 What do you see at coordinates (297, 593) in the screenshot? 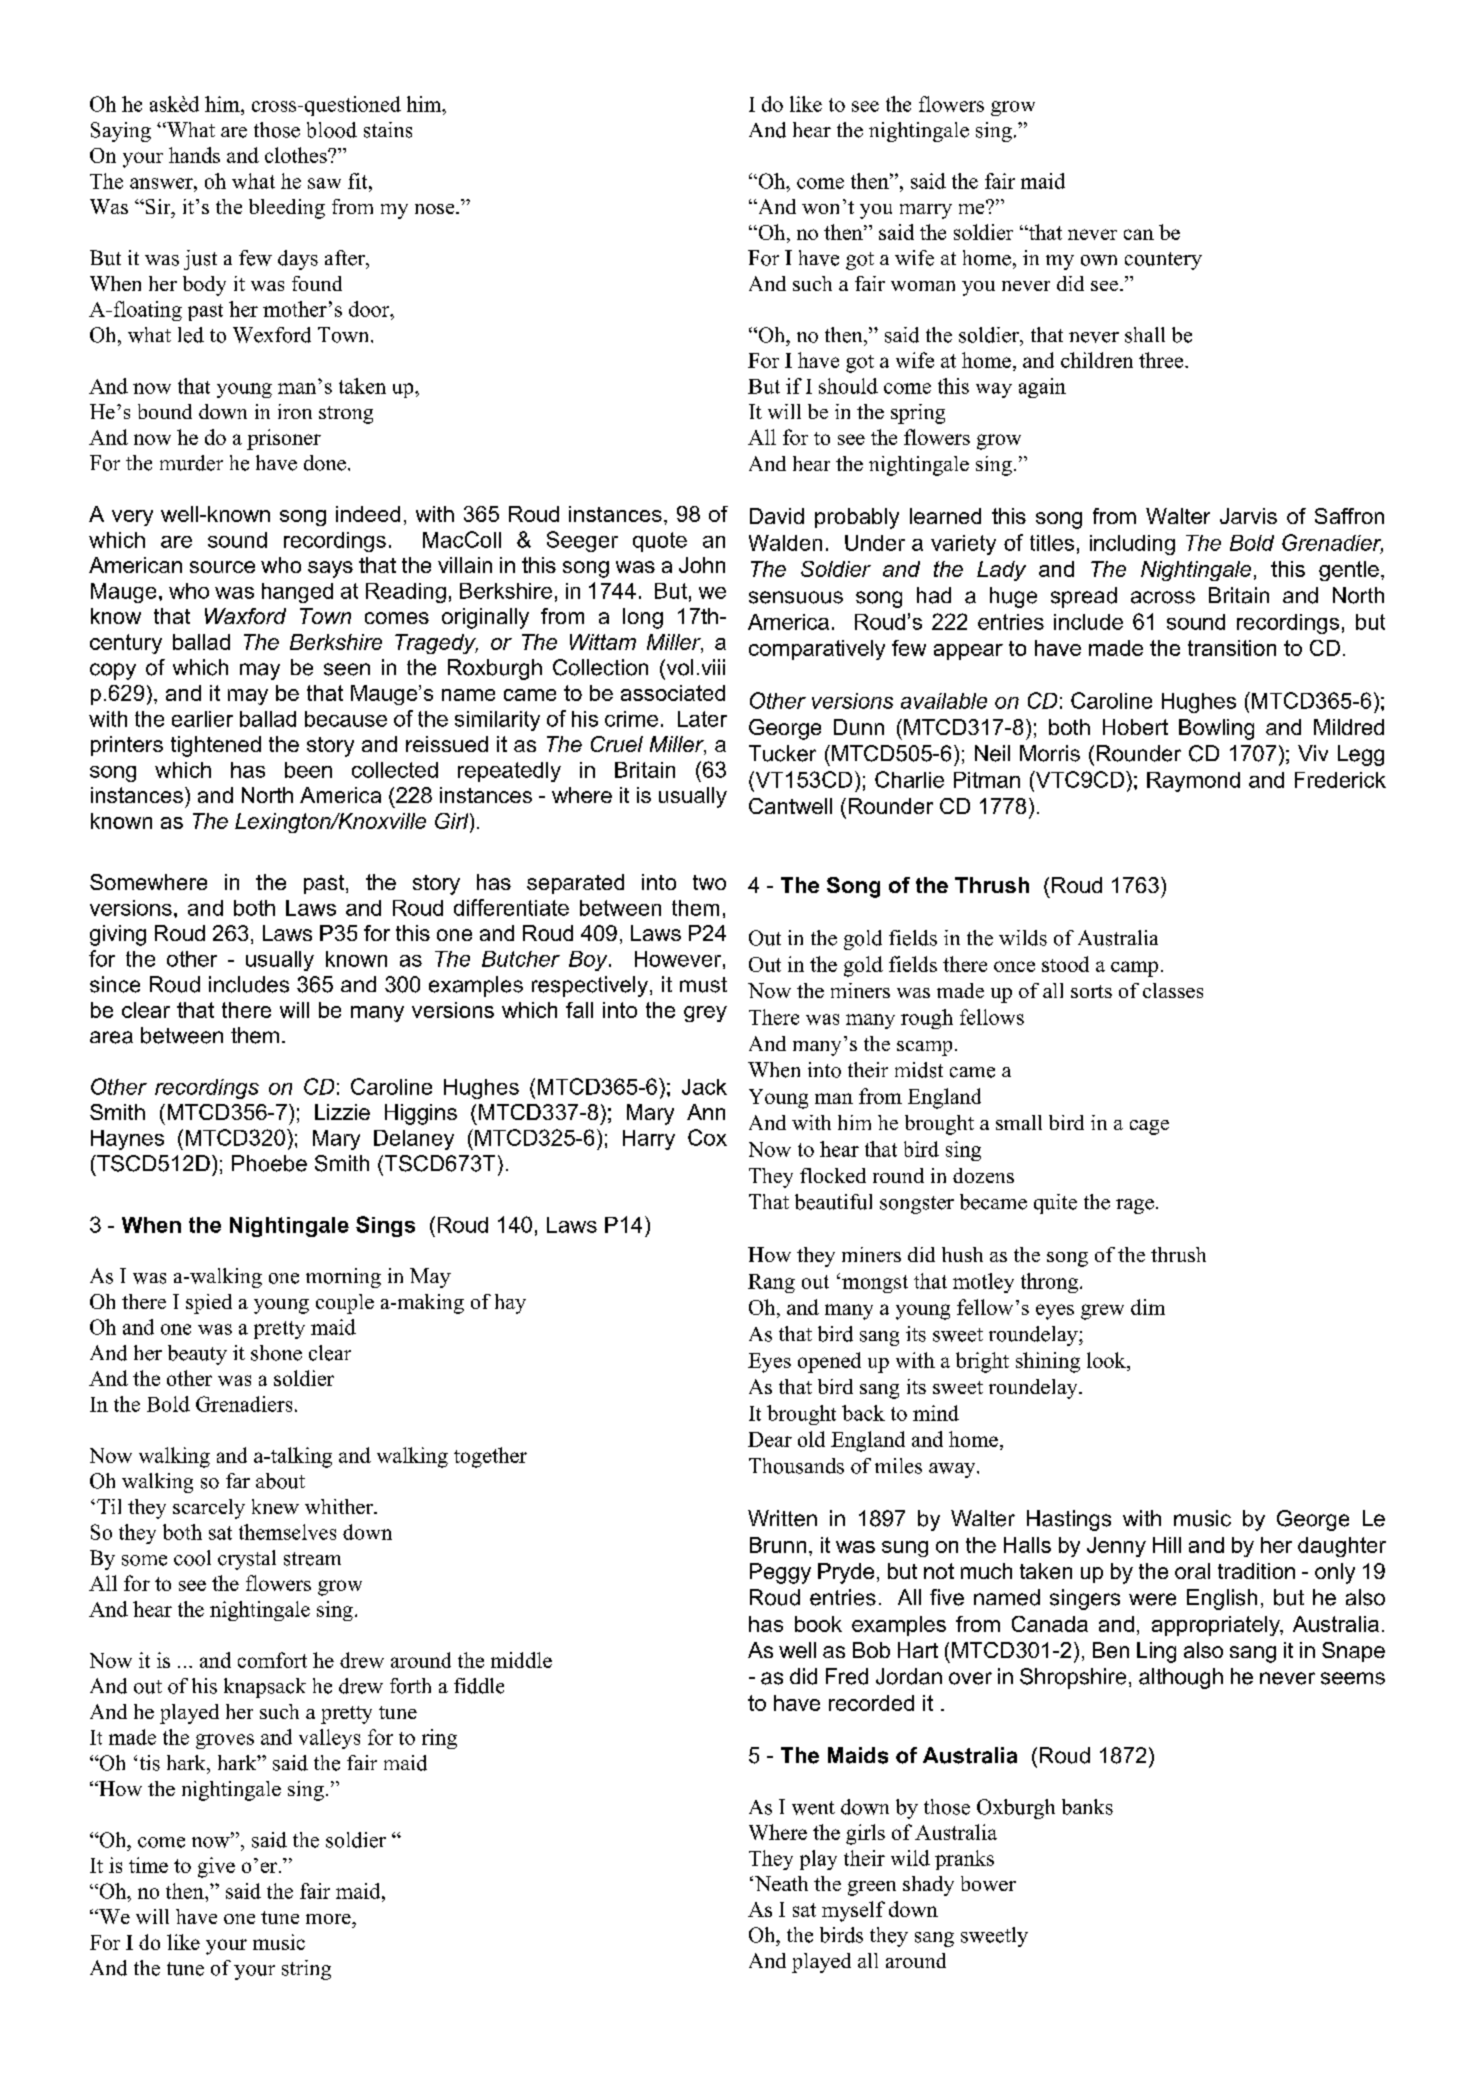
I see `hanged` at bounding box center [297, 593].
